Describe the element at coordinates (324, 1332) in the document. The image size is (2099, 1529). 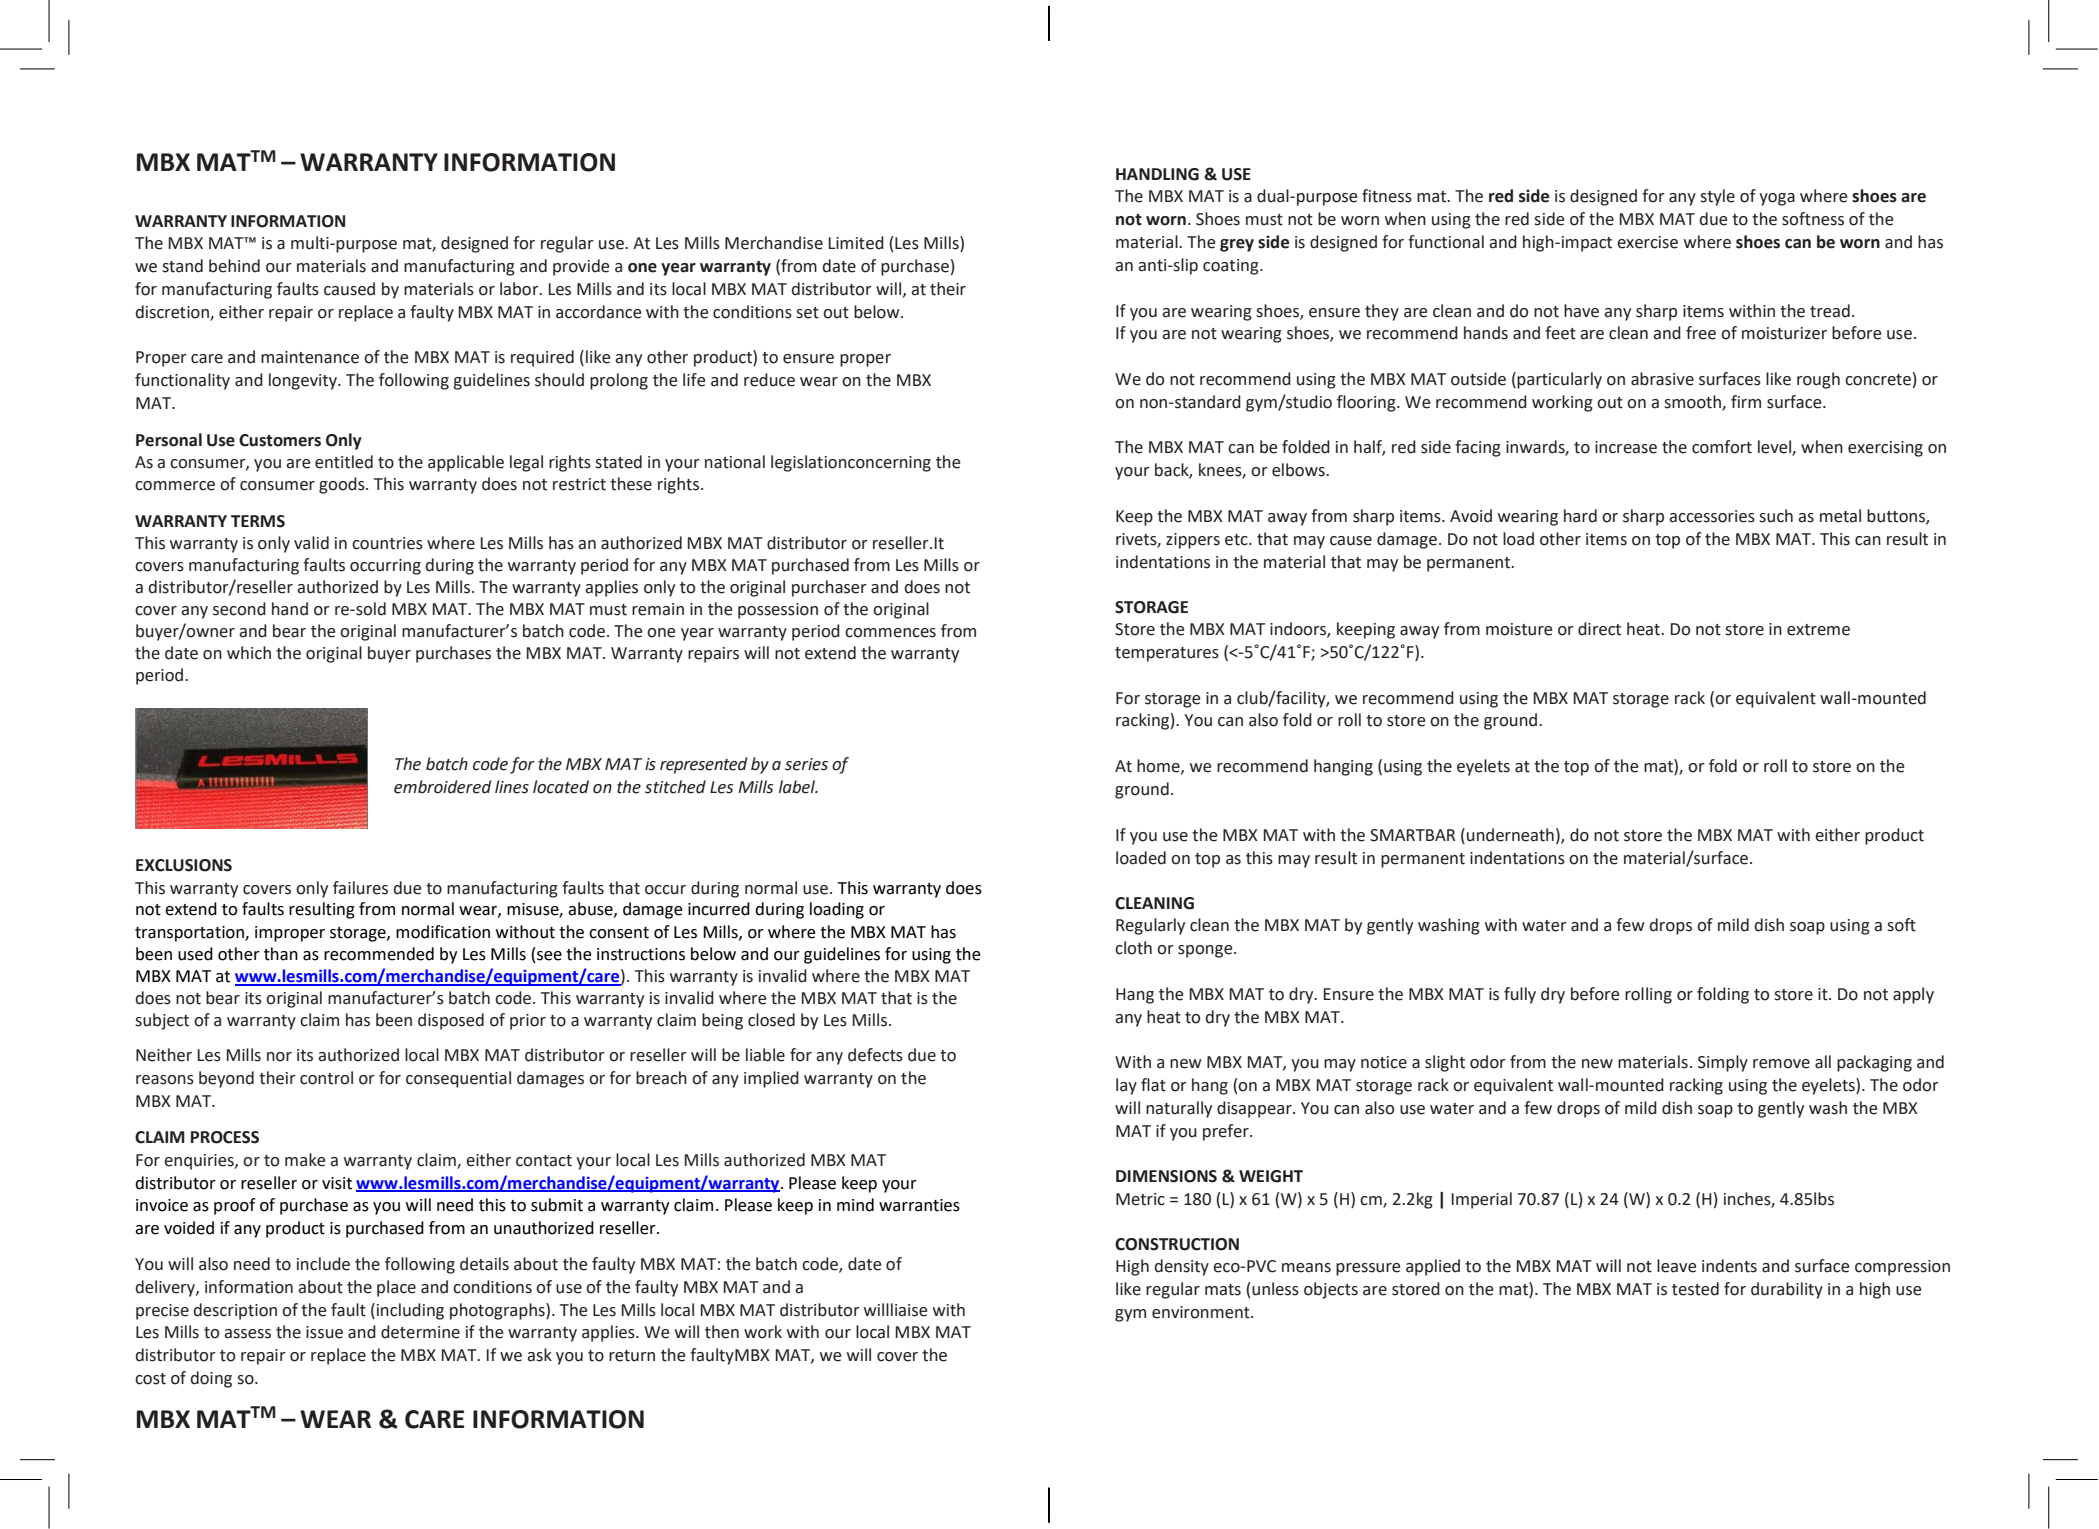
I see `issue` at that location.
